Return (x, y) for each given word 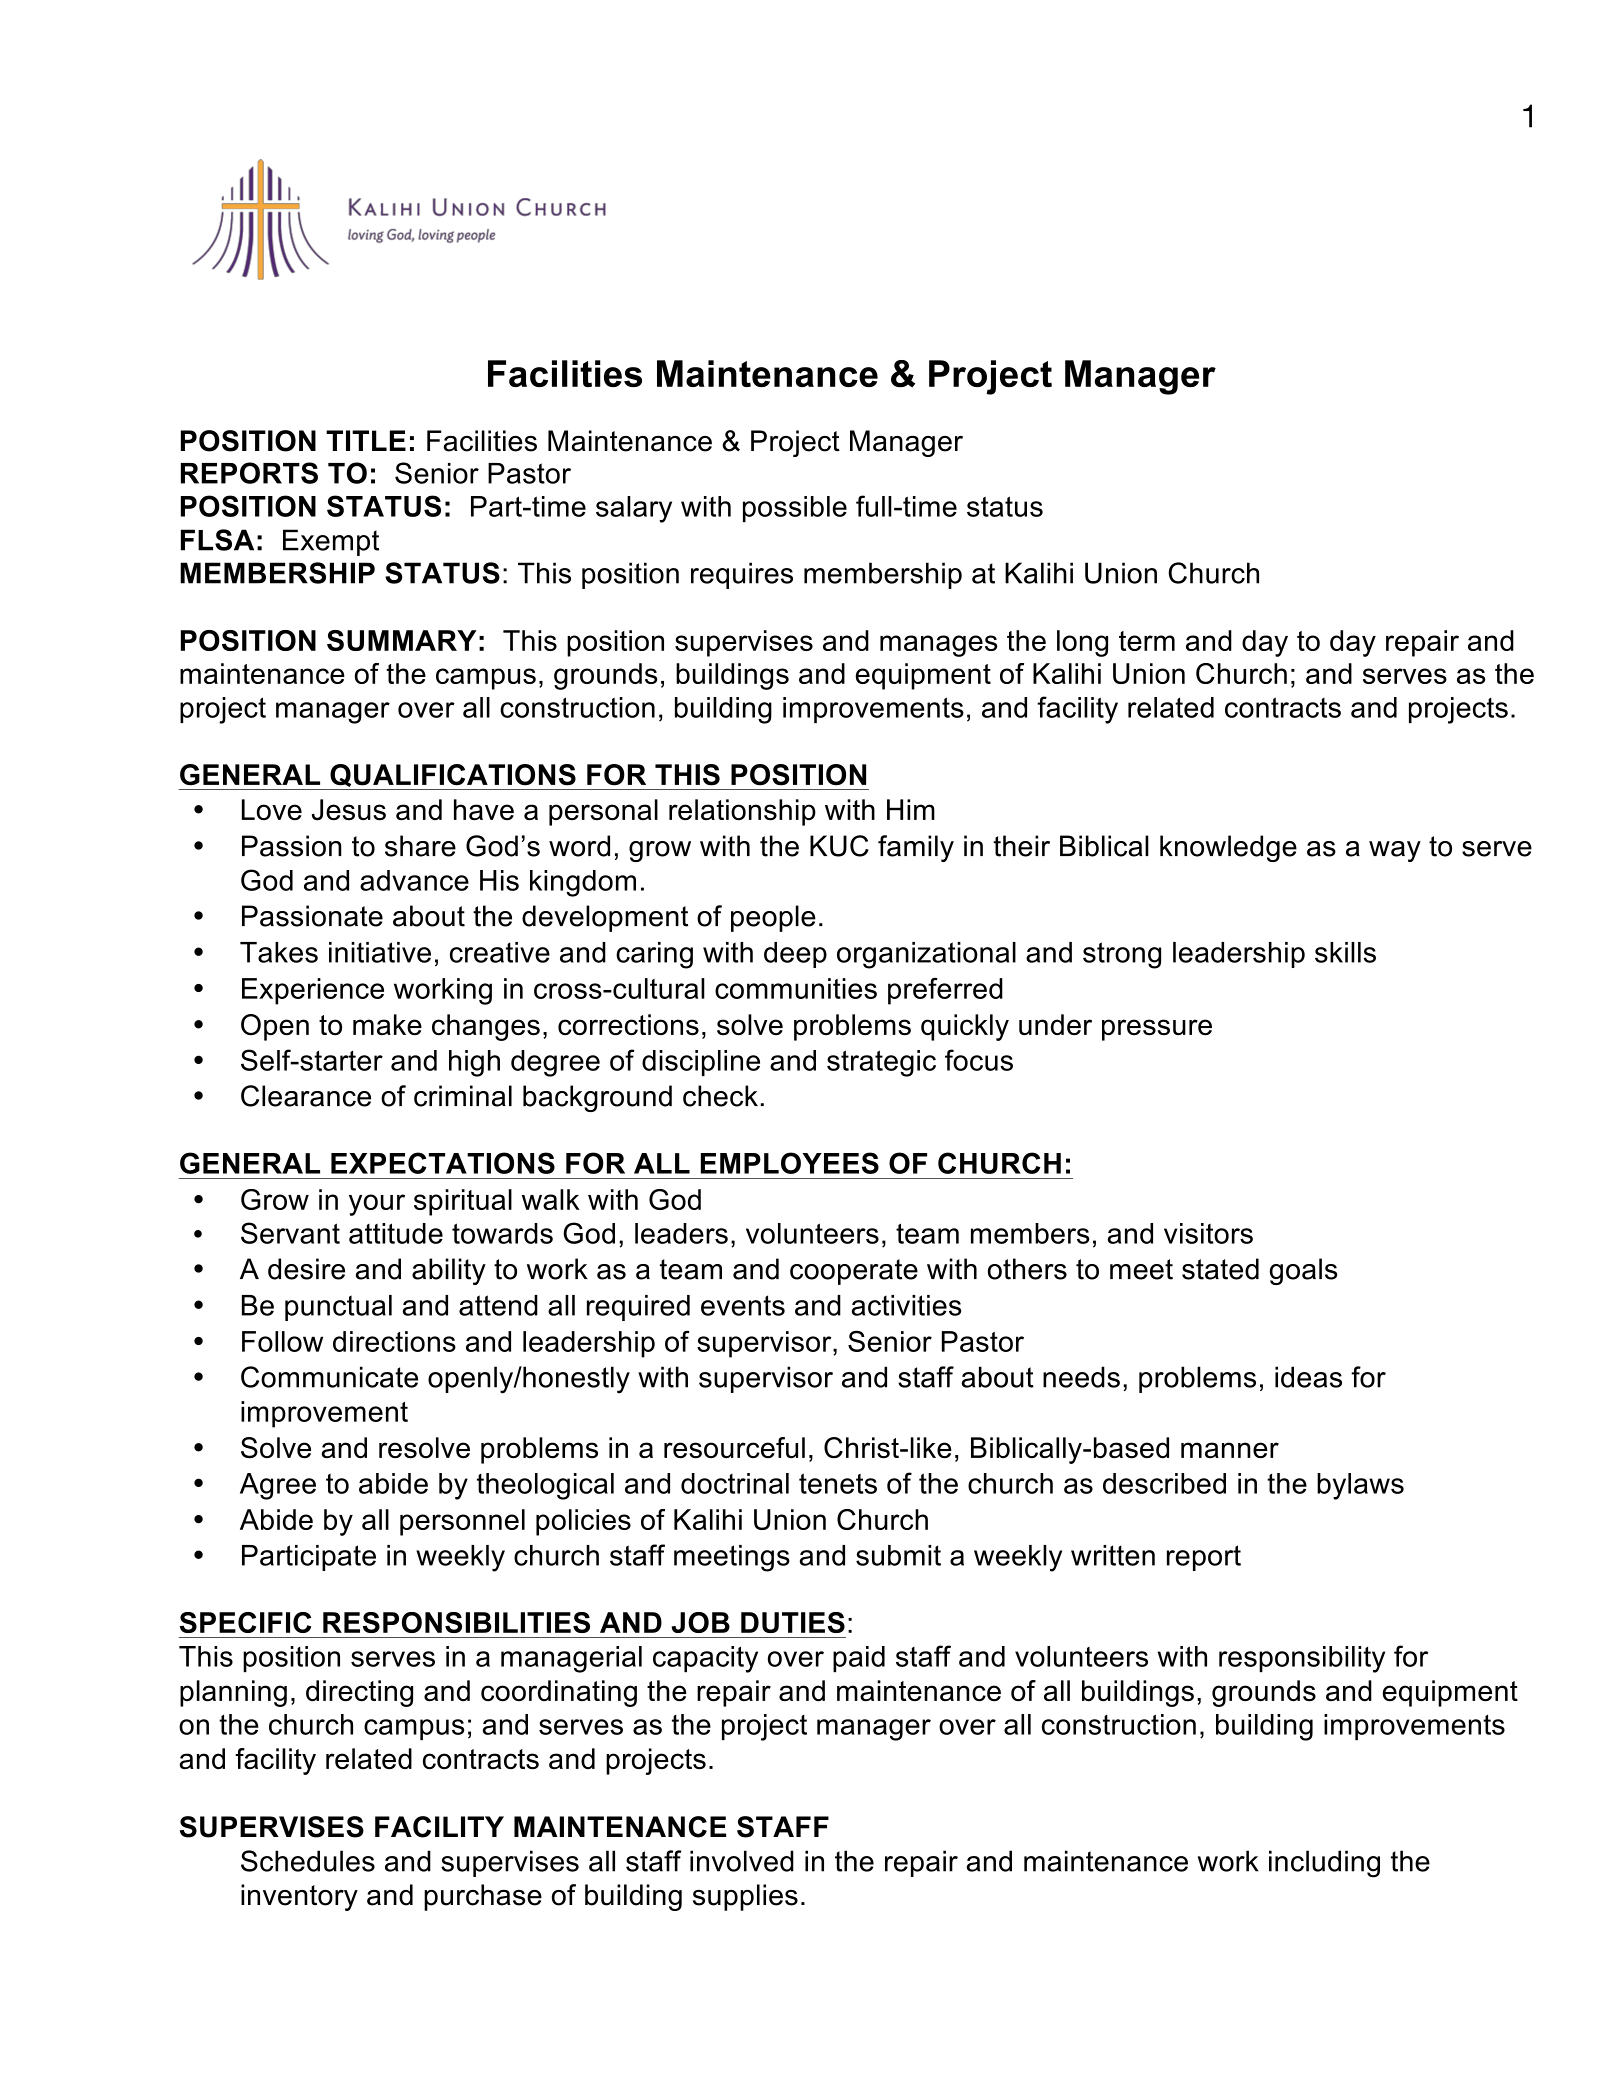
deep (795, 955)
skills (1345, 952)
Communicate (329, 1377)
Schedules (308, 1861)
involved (742, 1861)
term (1147, 641)
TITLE (366, 440)
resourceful (734, 1448)
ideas (1308, 1377)
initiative (380, 952)
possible (795, 509)
